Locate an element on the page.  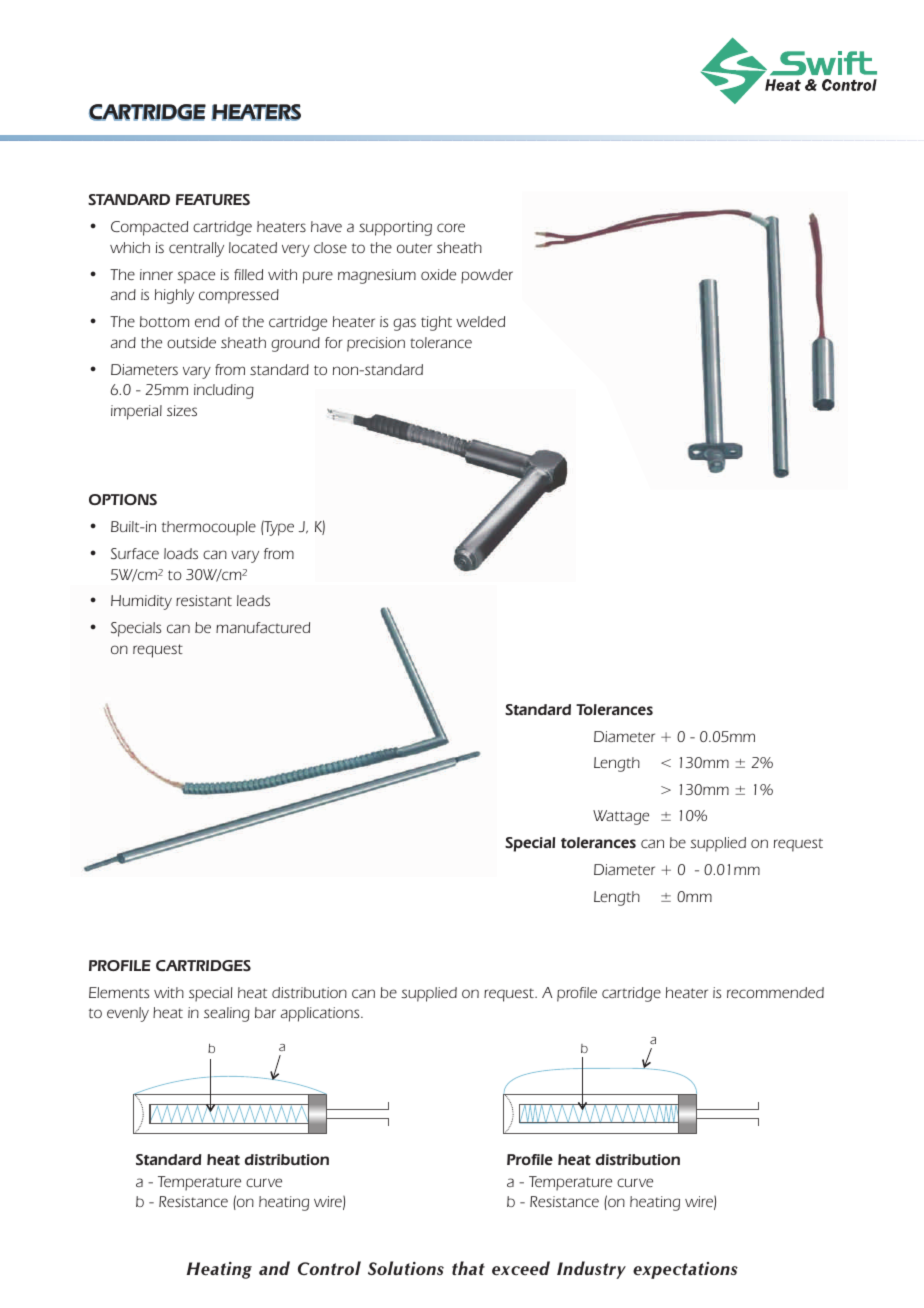
core is located at coordinates (451, 227).
